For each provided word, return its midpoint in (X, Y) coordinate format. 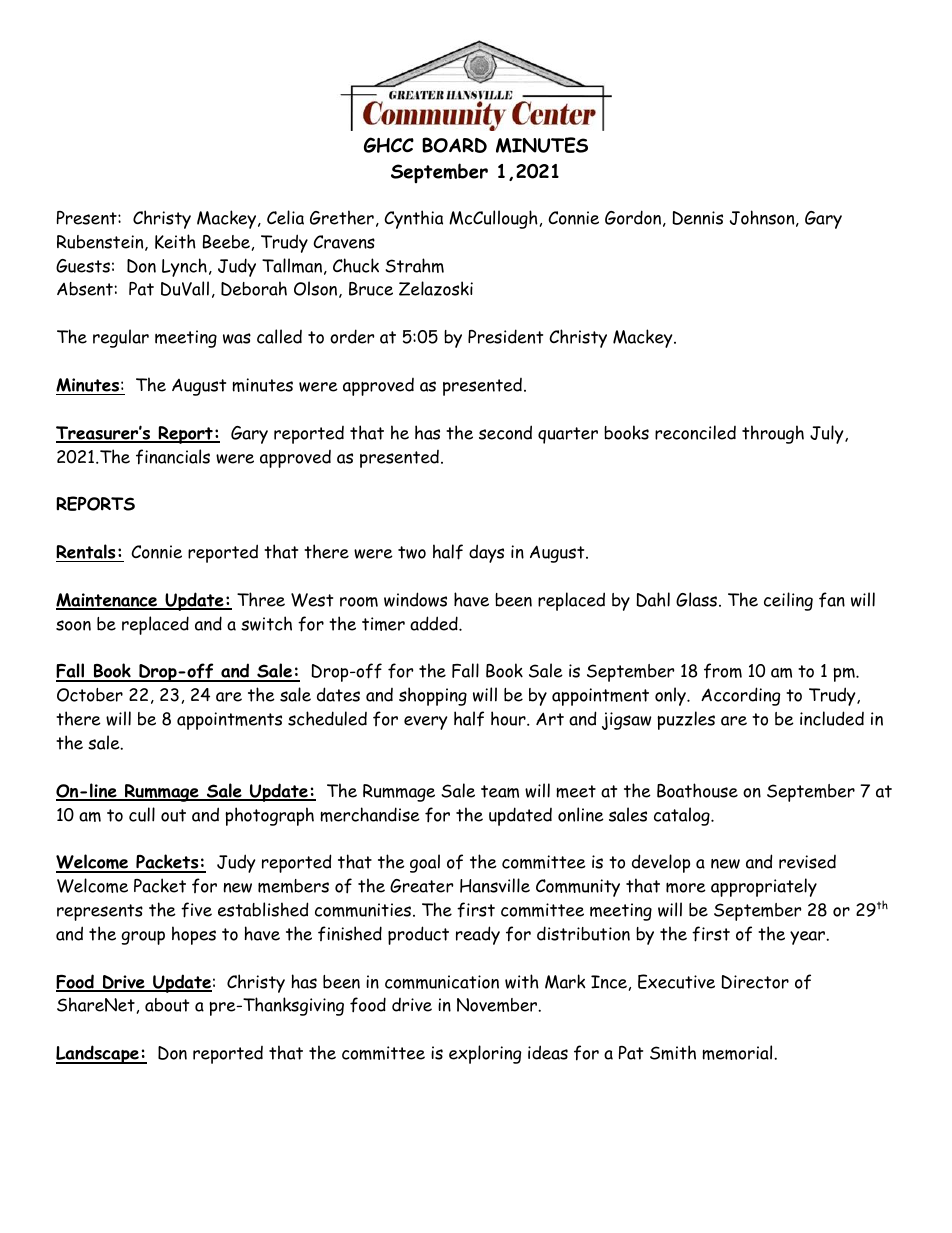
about (167, 1005)
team (500, 791)
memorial (738, 1052)
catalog (683, 816)
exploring (485, 1054)
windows (415, 599)
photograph (269, 816)
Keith (175, 241)
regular (121, 338)
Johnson (763, 218)
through (773, 434)
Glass (698, 599)
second (505, 432)
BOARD (454, 145)
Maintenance (108, 601)
